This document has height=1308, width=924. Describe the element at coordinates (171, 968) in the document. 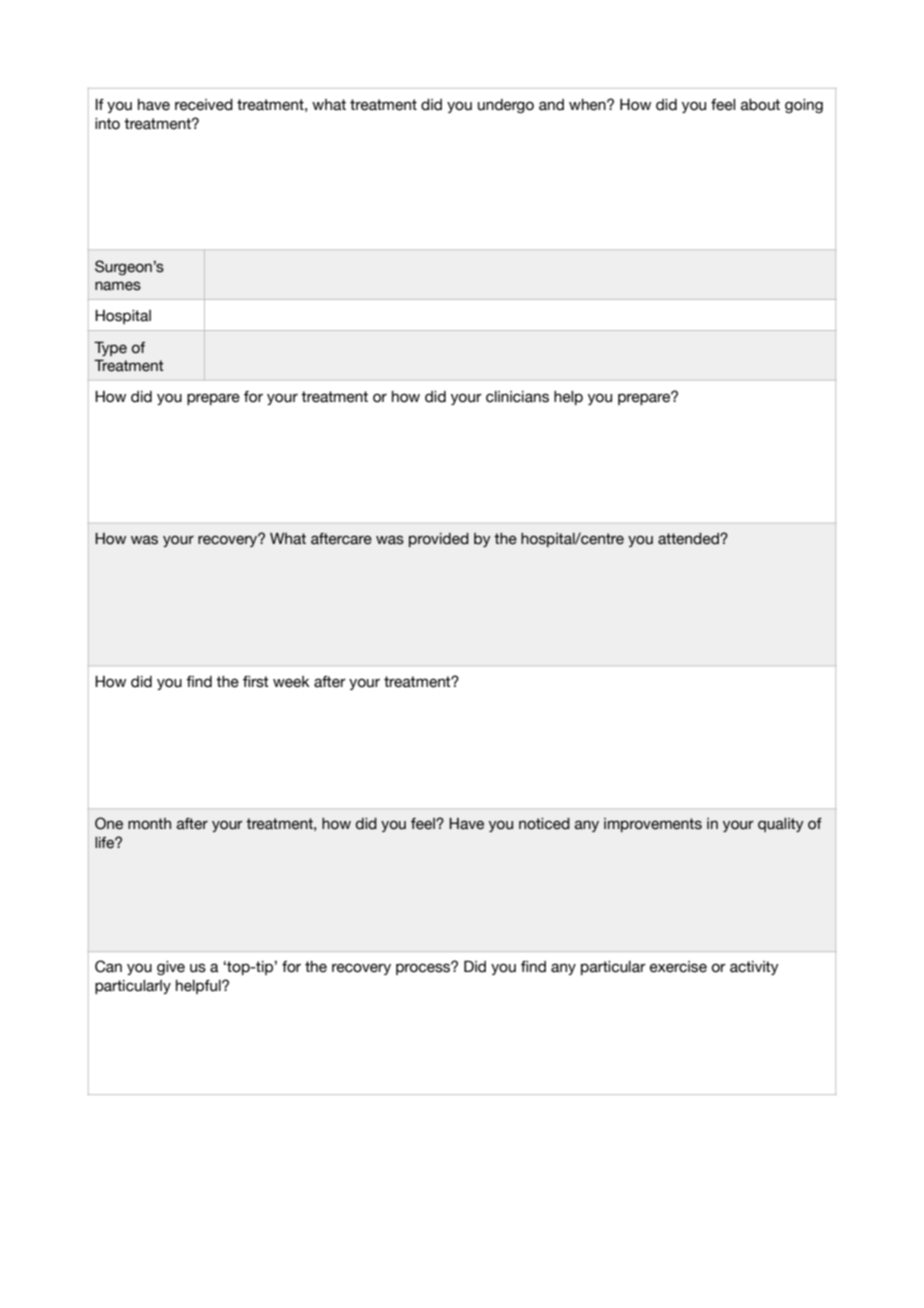

I see `give` at that location.
